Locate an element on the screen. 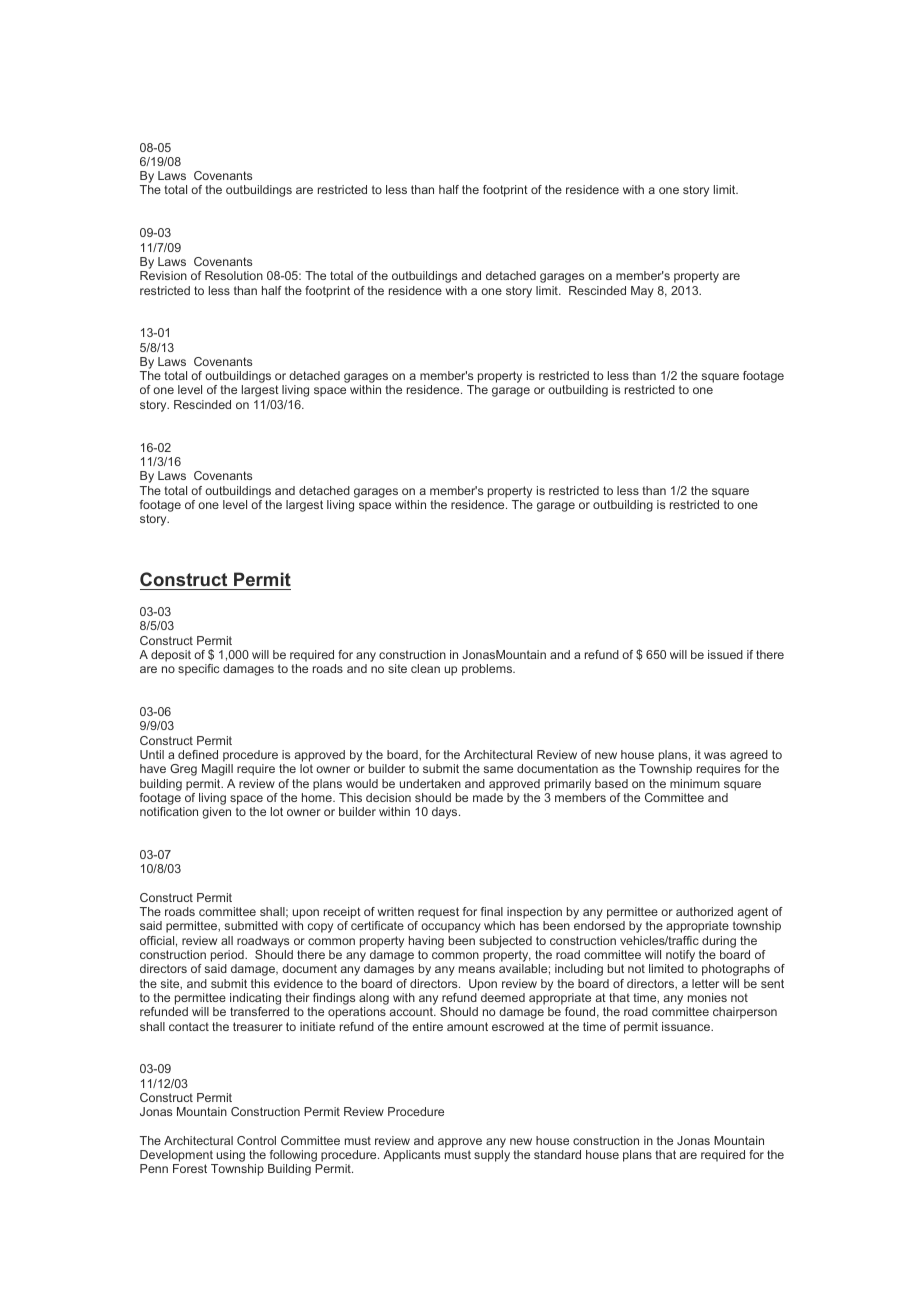 The width and height of the screenshot is (924, 1308). authorized is located at coordinates (704, 911).
